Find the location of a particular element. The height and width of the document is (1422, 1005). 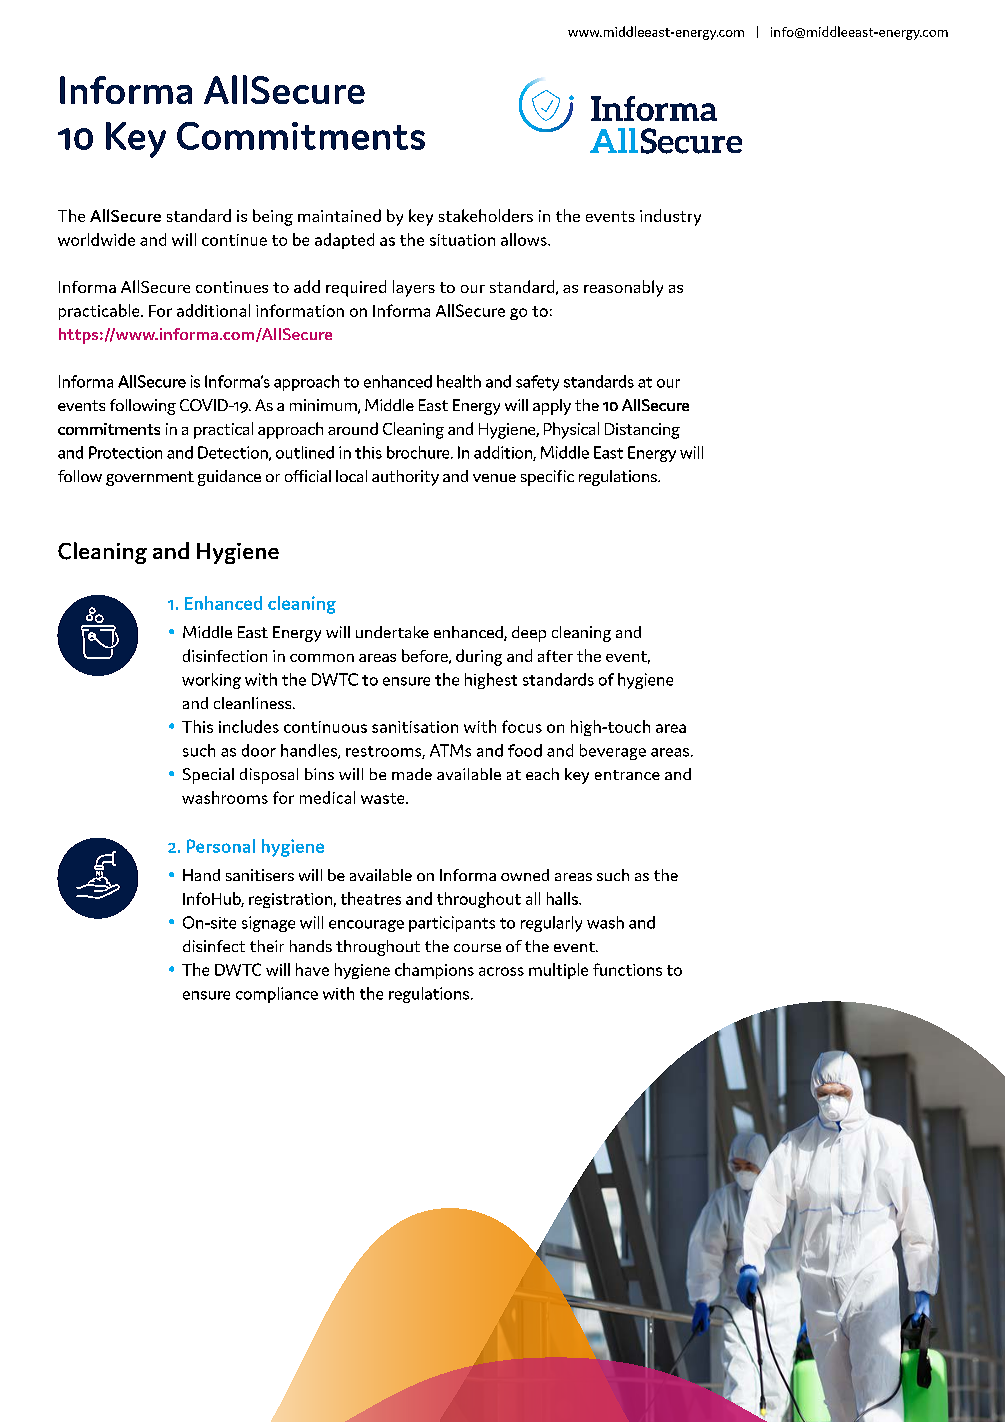

entrance is located at coordinates (627, 775).
